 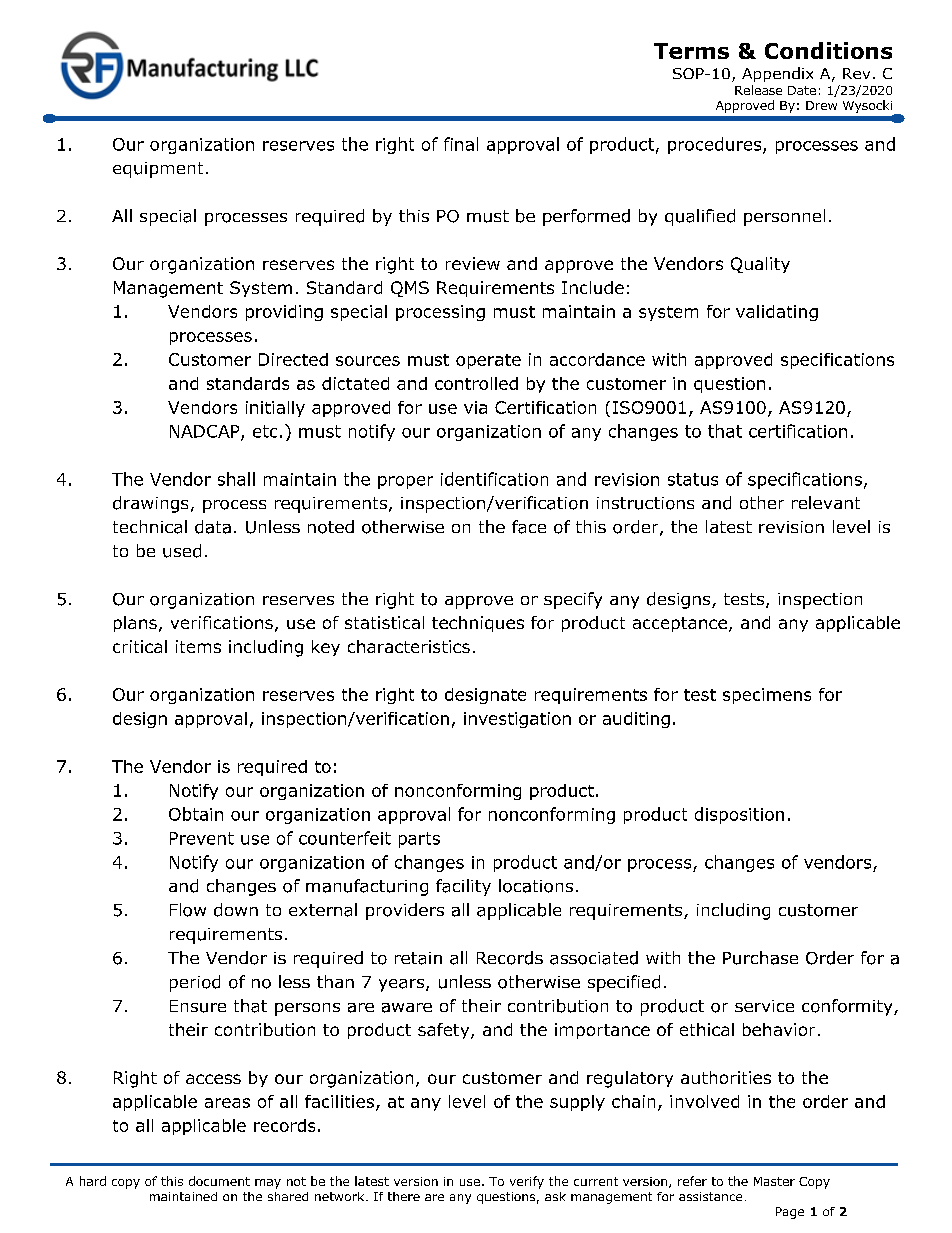 I want to click on disposition, so click(x=739, y=815).
